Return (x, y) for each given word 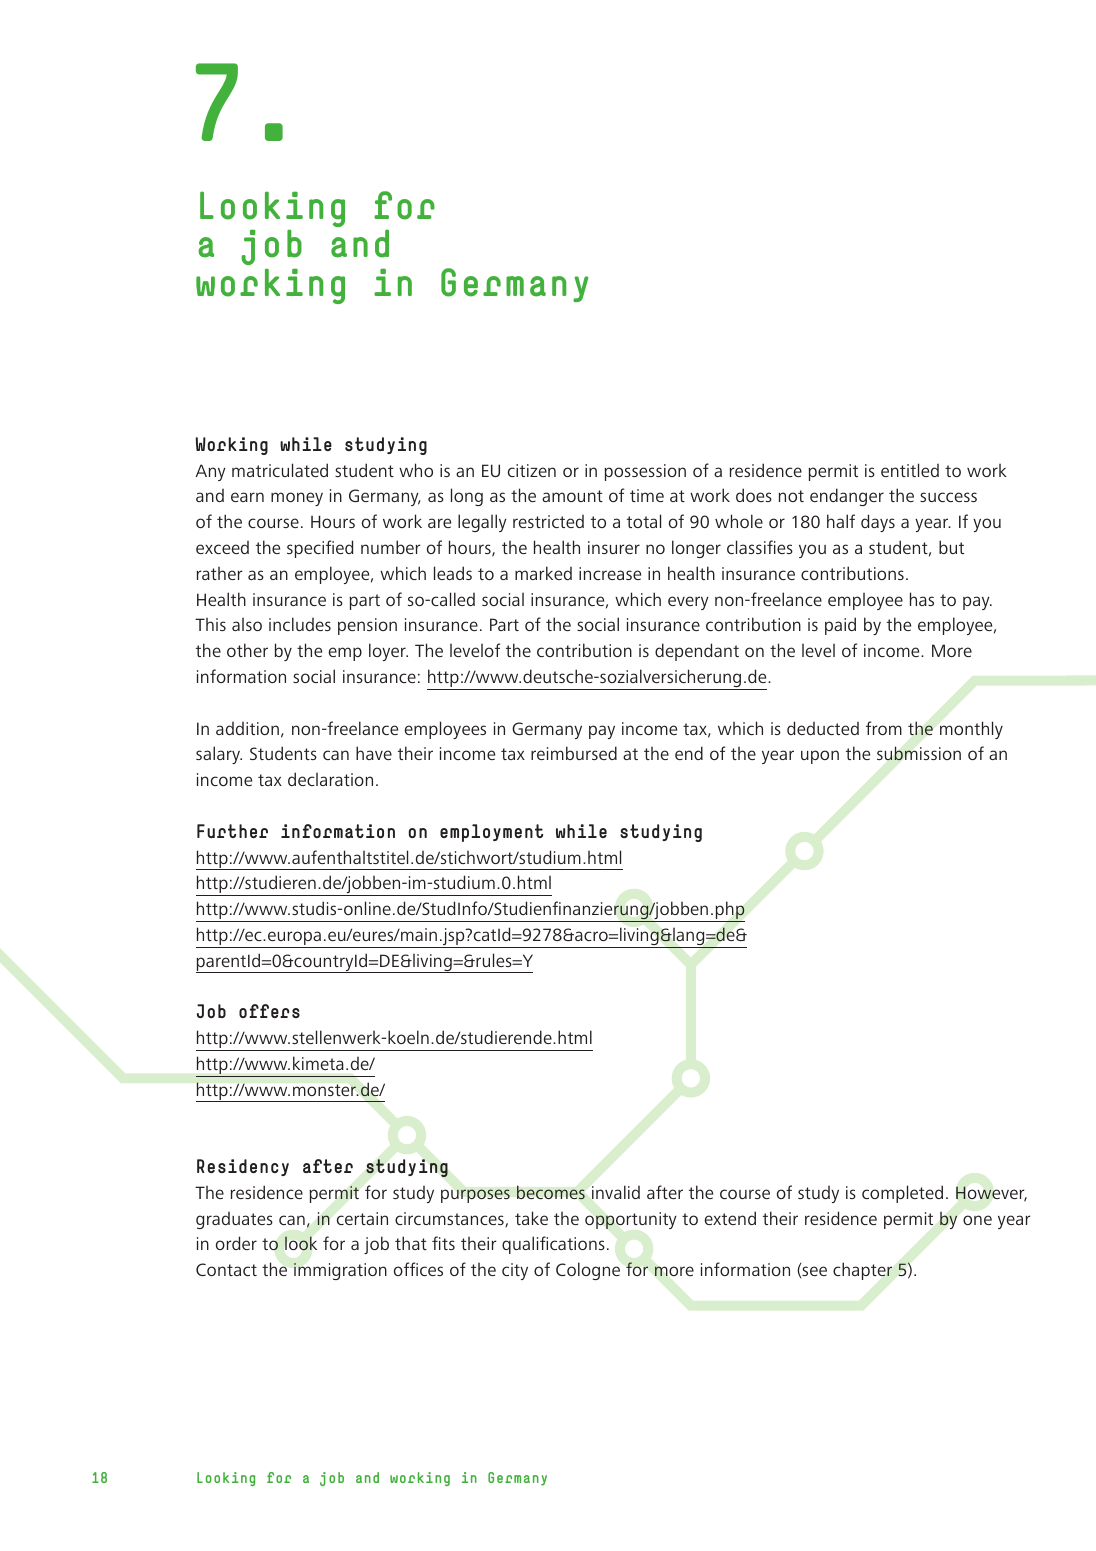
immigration (340, 1271)
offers (269, 1011)
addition (247, 728)
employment (491, 833)
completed (902, 1194)
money (297, 499)
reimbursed (574, 753)
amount (572, 496)
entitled (910, 470)
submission (919, 753)
